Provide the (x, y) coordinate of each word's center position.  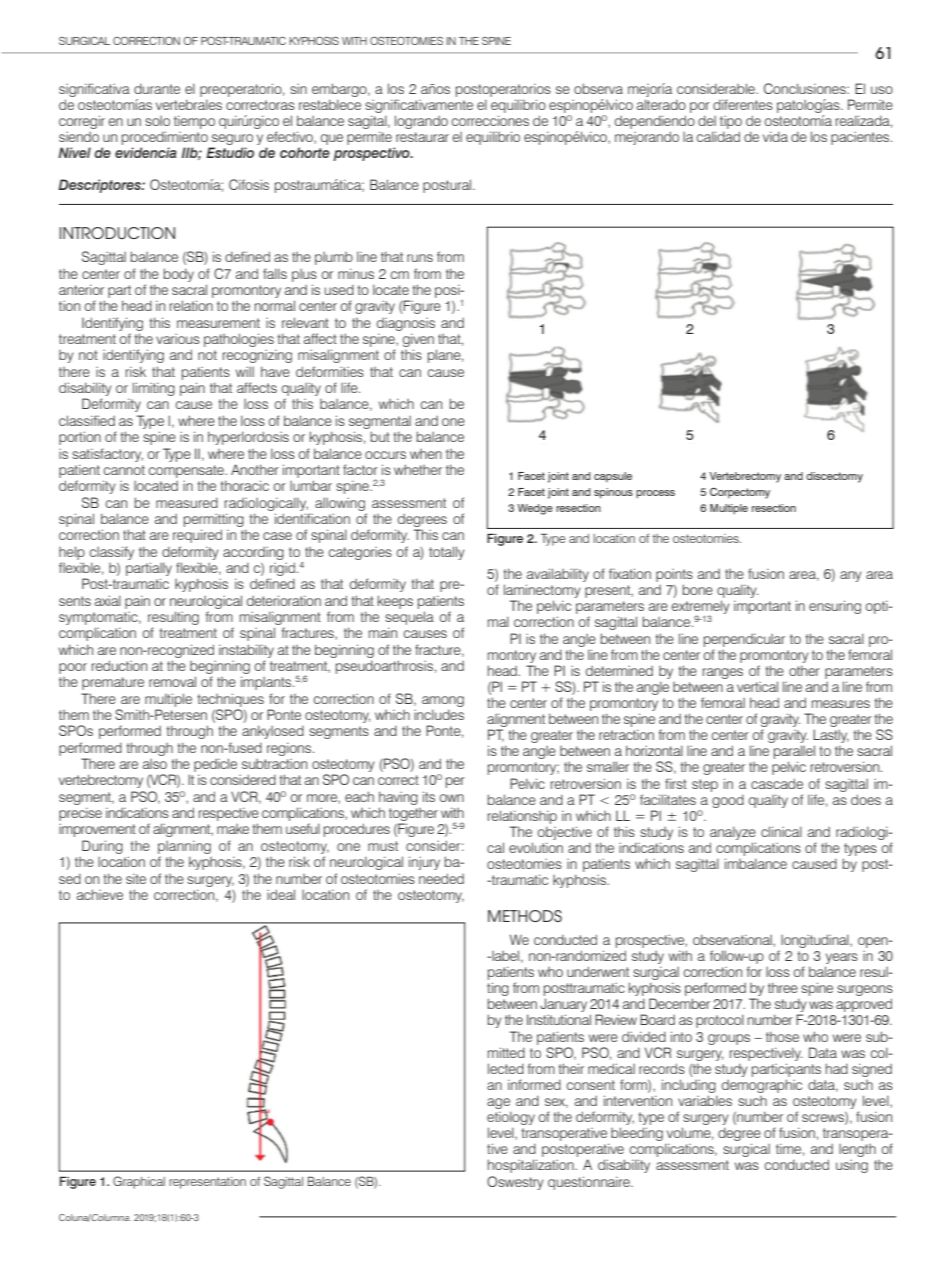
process (655, 494)
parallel (794, 753)
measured (187, 502)
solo (157, 121)
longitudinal (816, 941)
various (178, 339)
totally (447, 553)
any (851, 576)
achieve (100, 894)
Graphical (139, 1182)
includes (439, 714)
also (155, 764)
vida (775, 136)
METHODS (525, 916)
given (418, 341)
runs (420, 258)
